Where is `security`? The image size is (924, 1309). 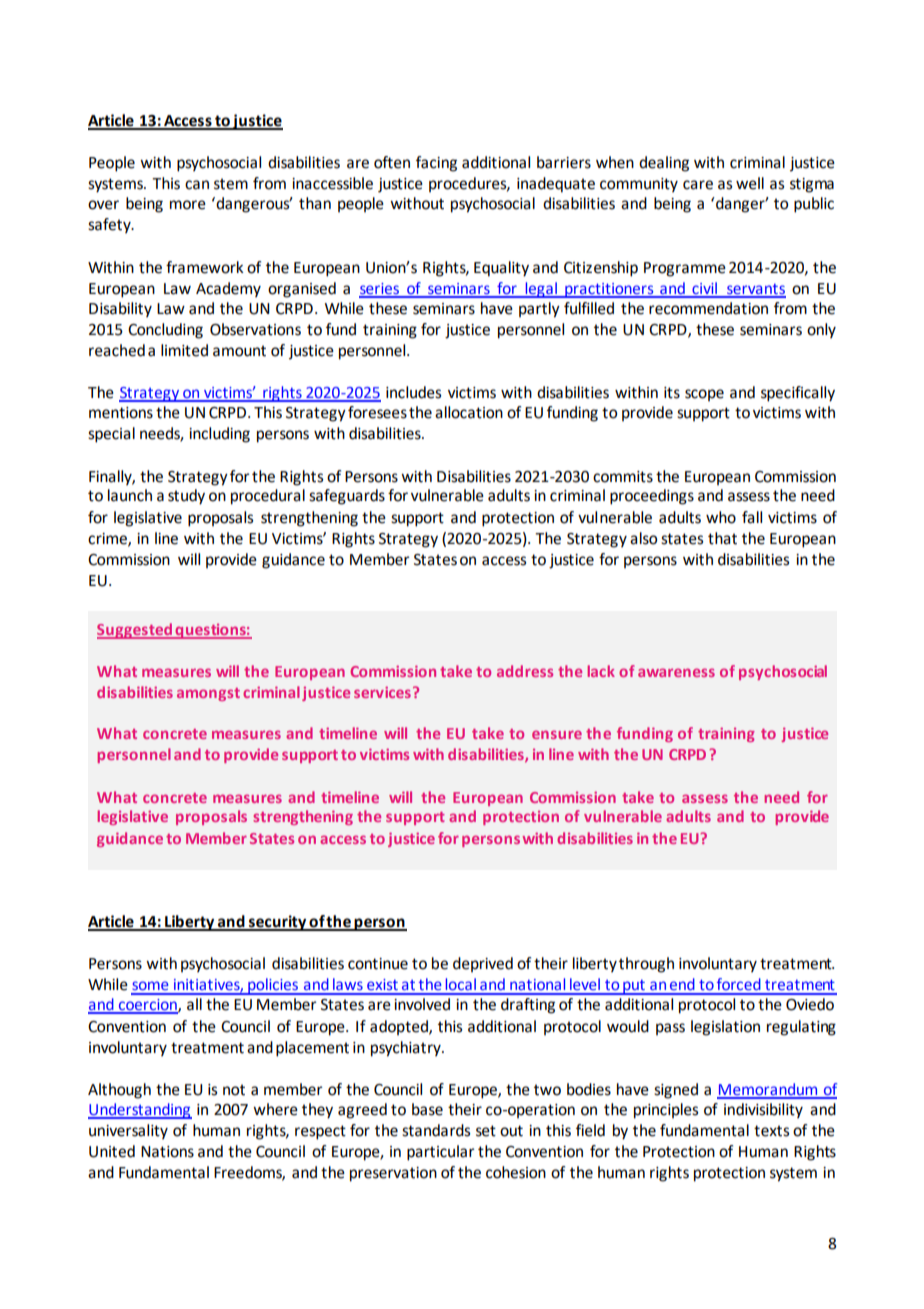 security is located at coordinates (277, 923).
